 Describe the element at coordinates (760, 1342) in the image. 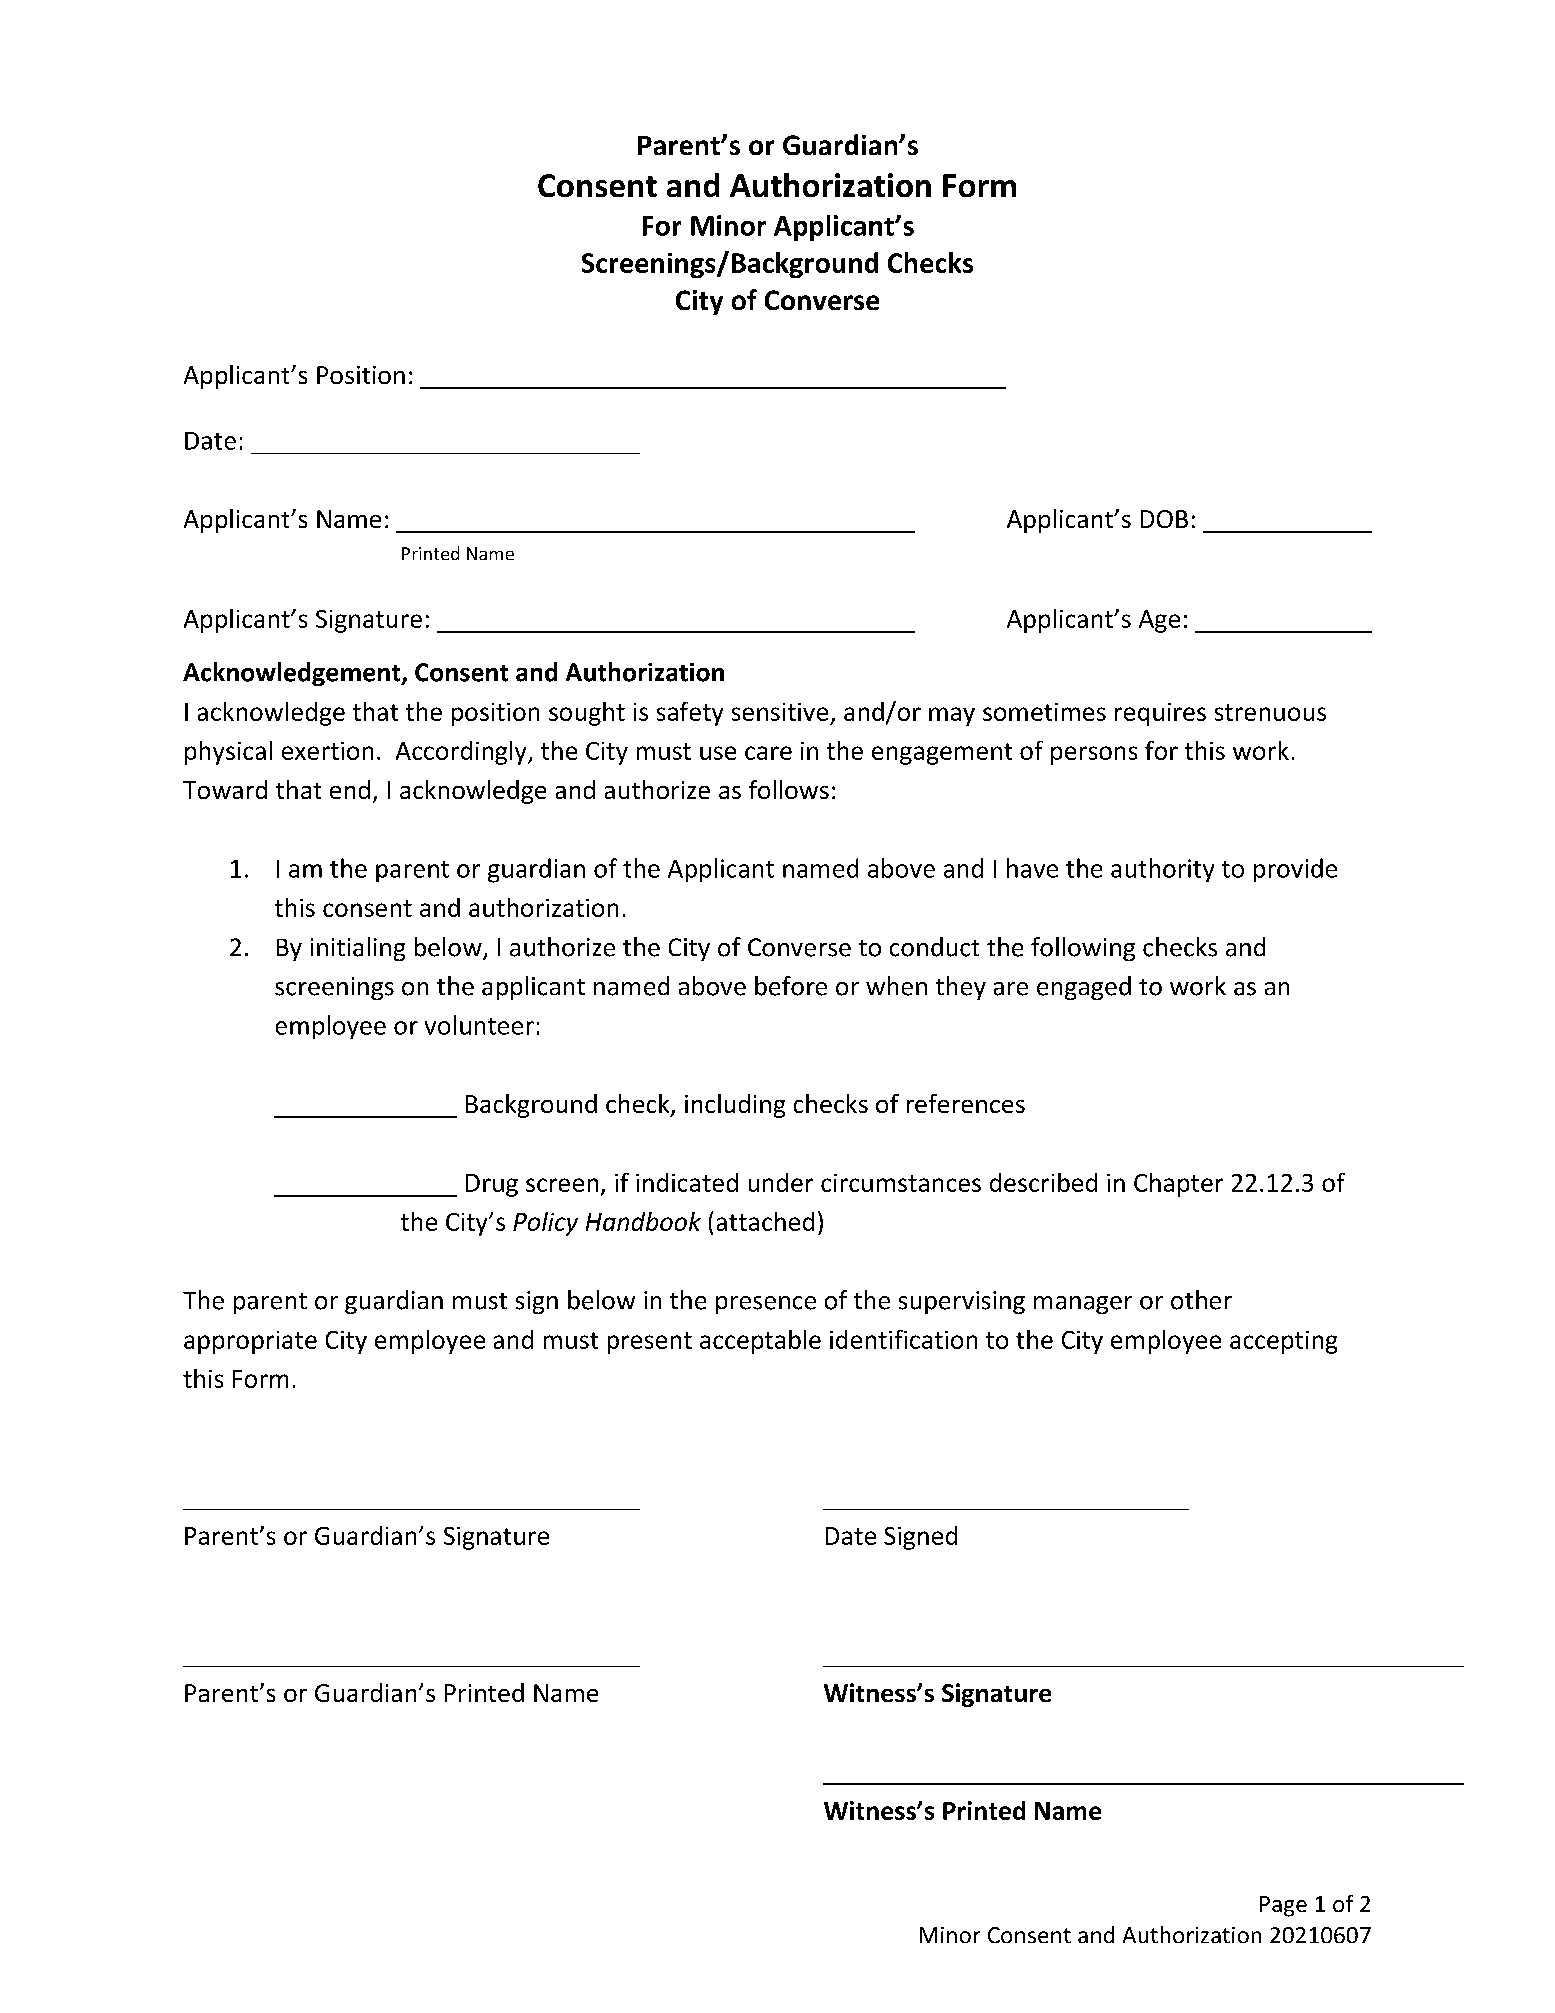

I see `acceptable` at that location.
